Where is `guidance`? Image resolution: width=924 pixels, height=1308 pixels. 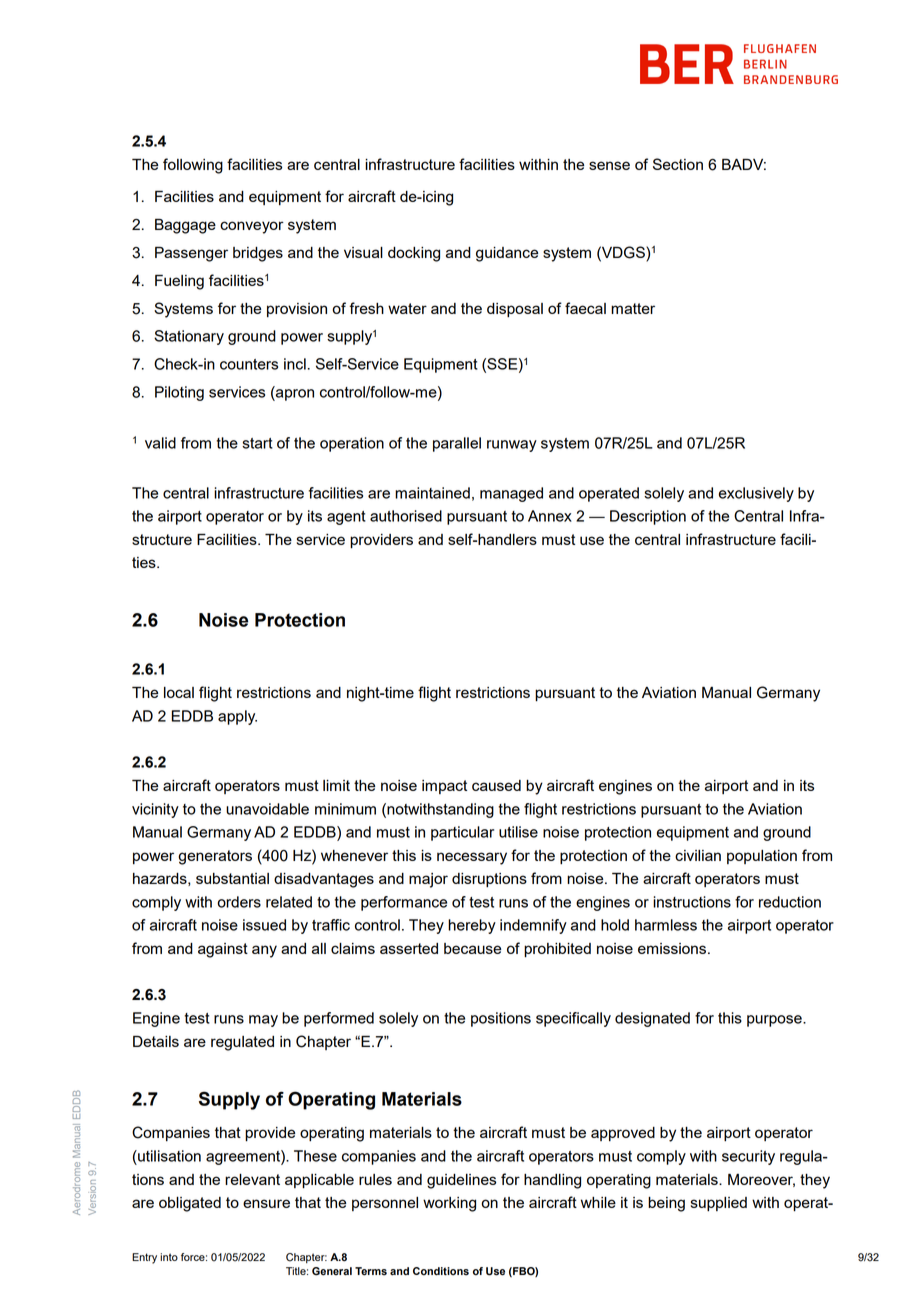 guidance is located at coordinates (507, 254).
